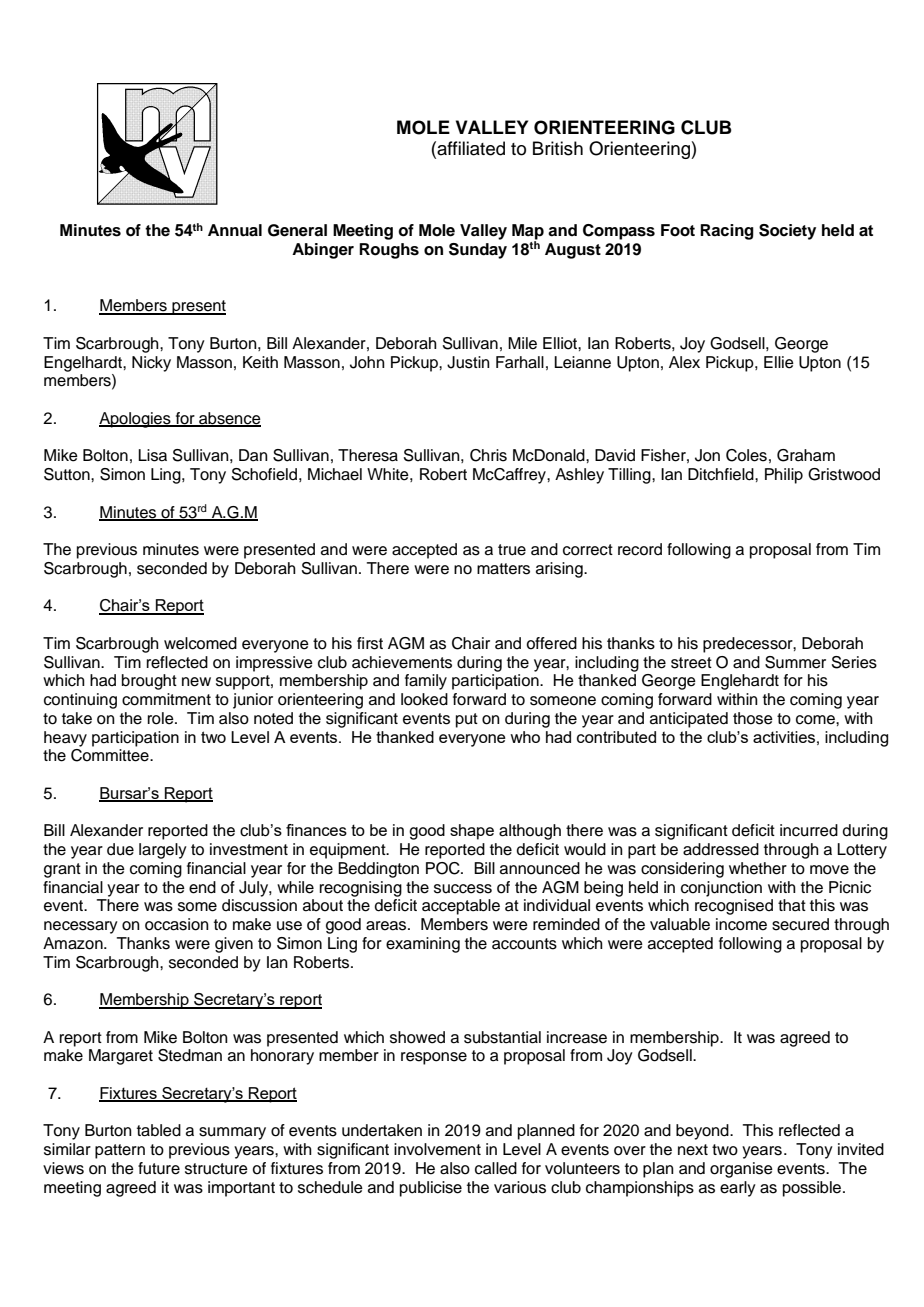  Describe the element at coordinates (488, 455) in the screenshot. I see `Chris` at that location.
